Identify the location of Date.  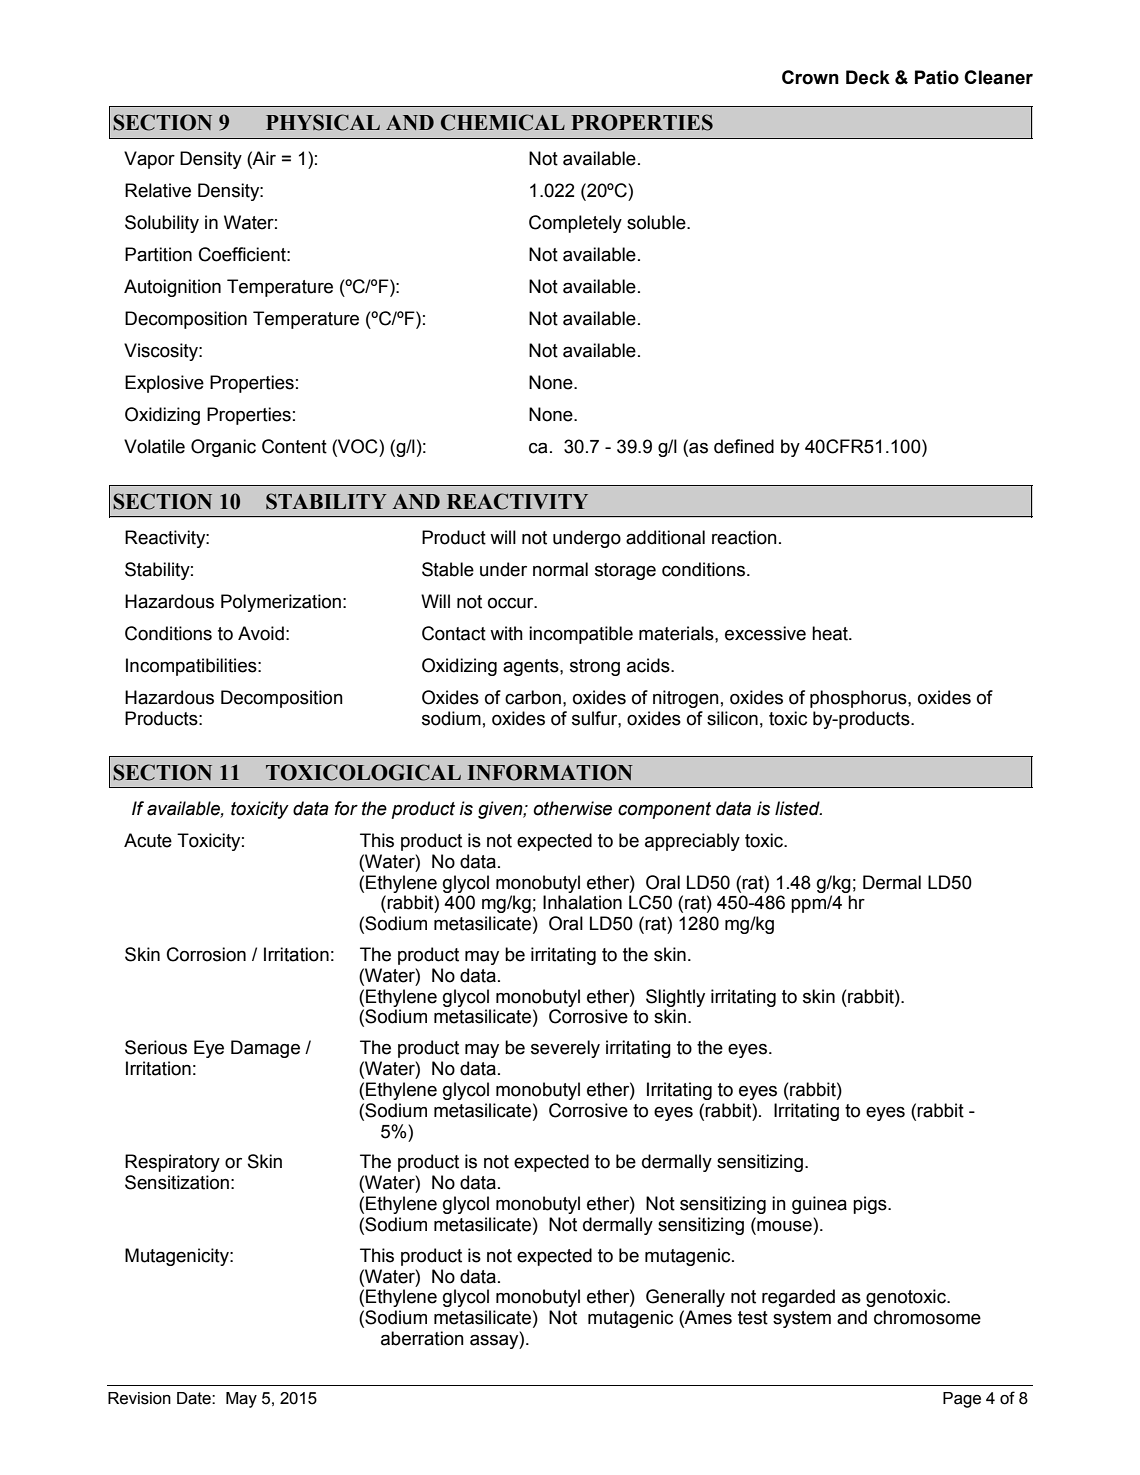
(195, 1398).
